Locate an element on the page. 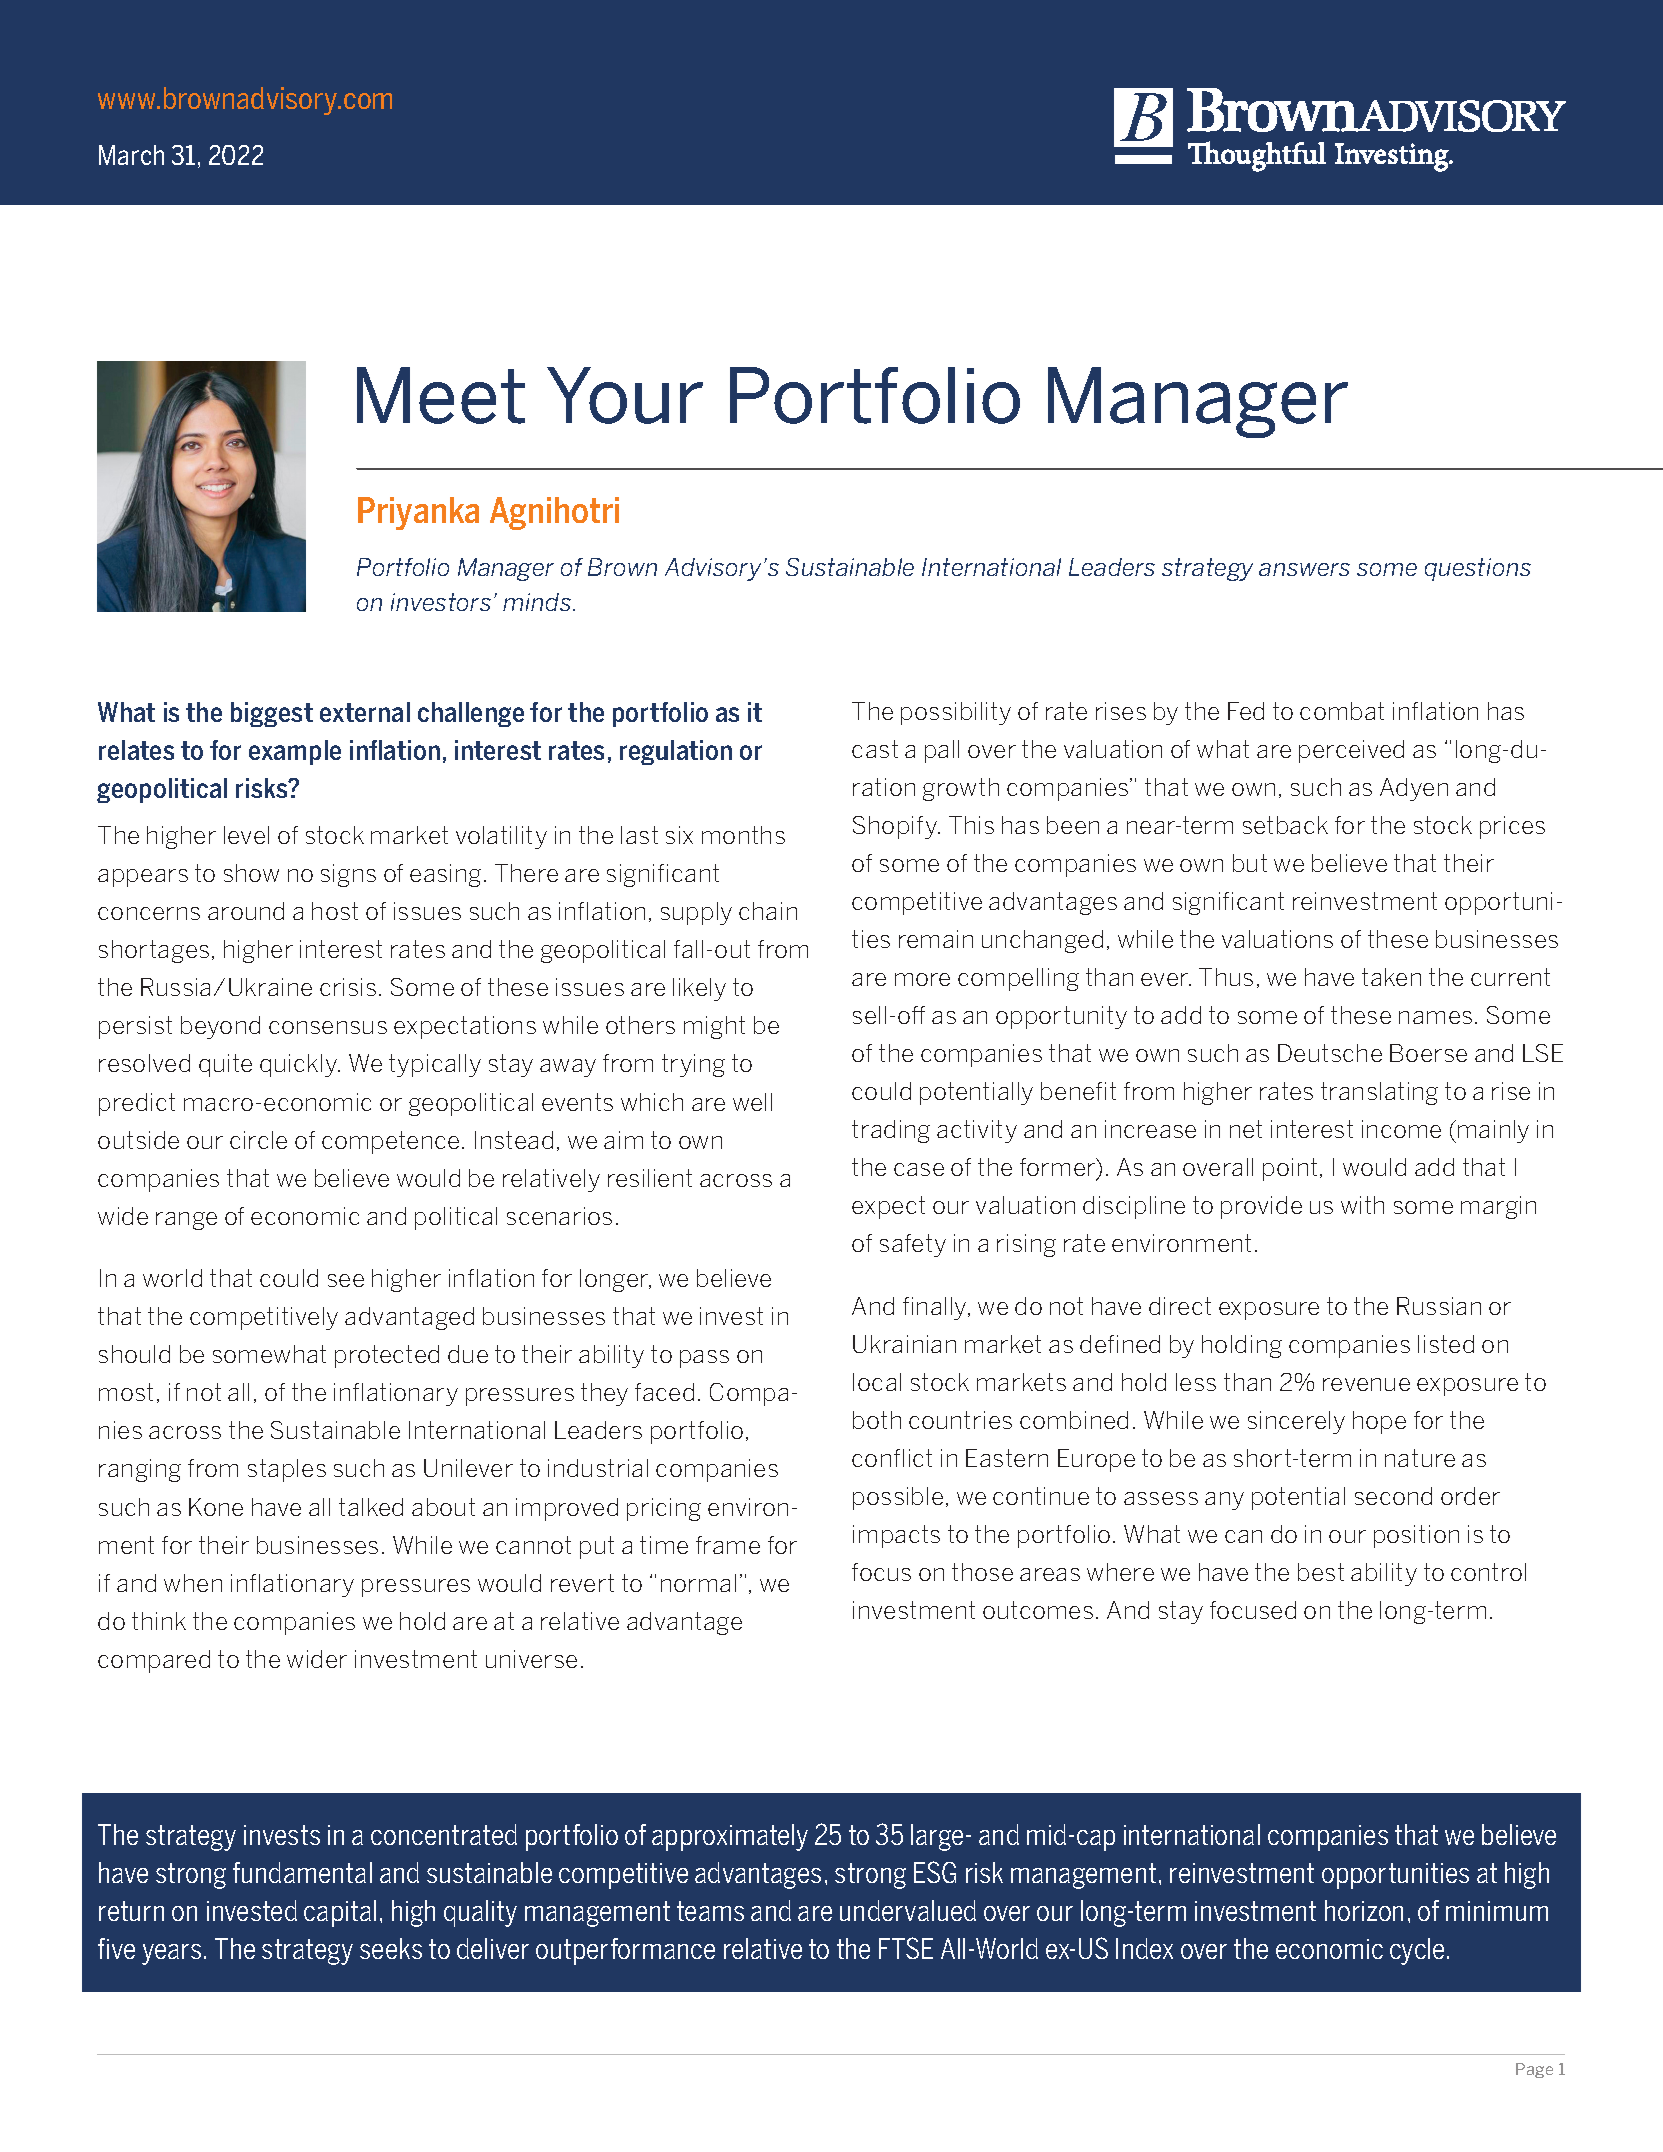 The width and height of the document is (1663, 2152). when is located at coordinates (193, 1583).
